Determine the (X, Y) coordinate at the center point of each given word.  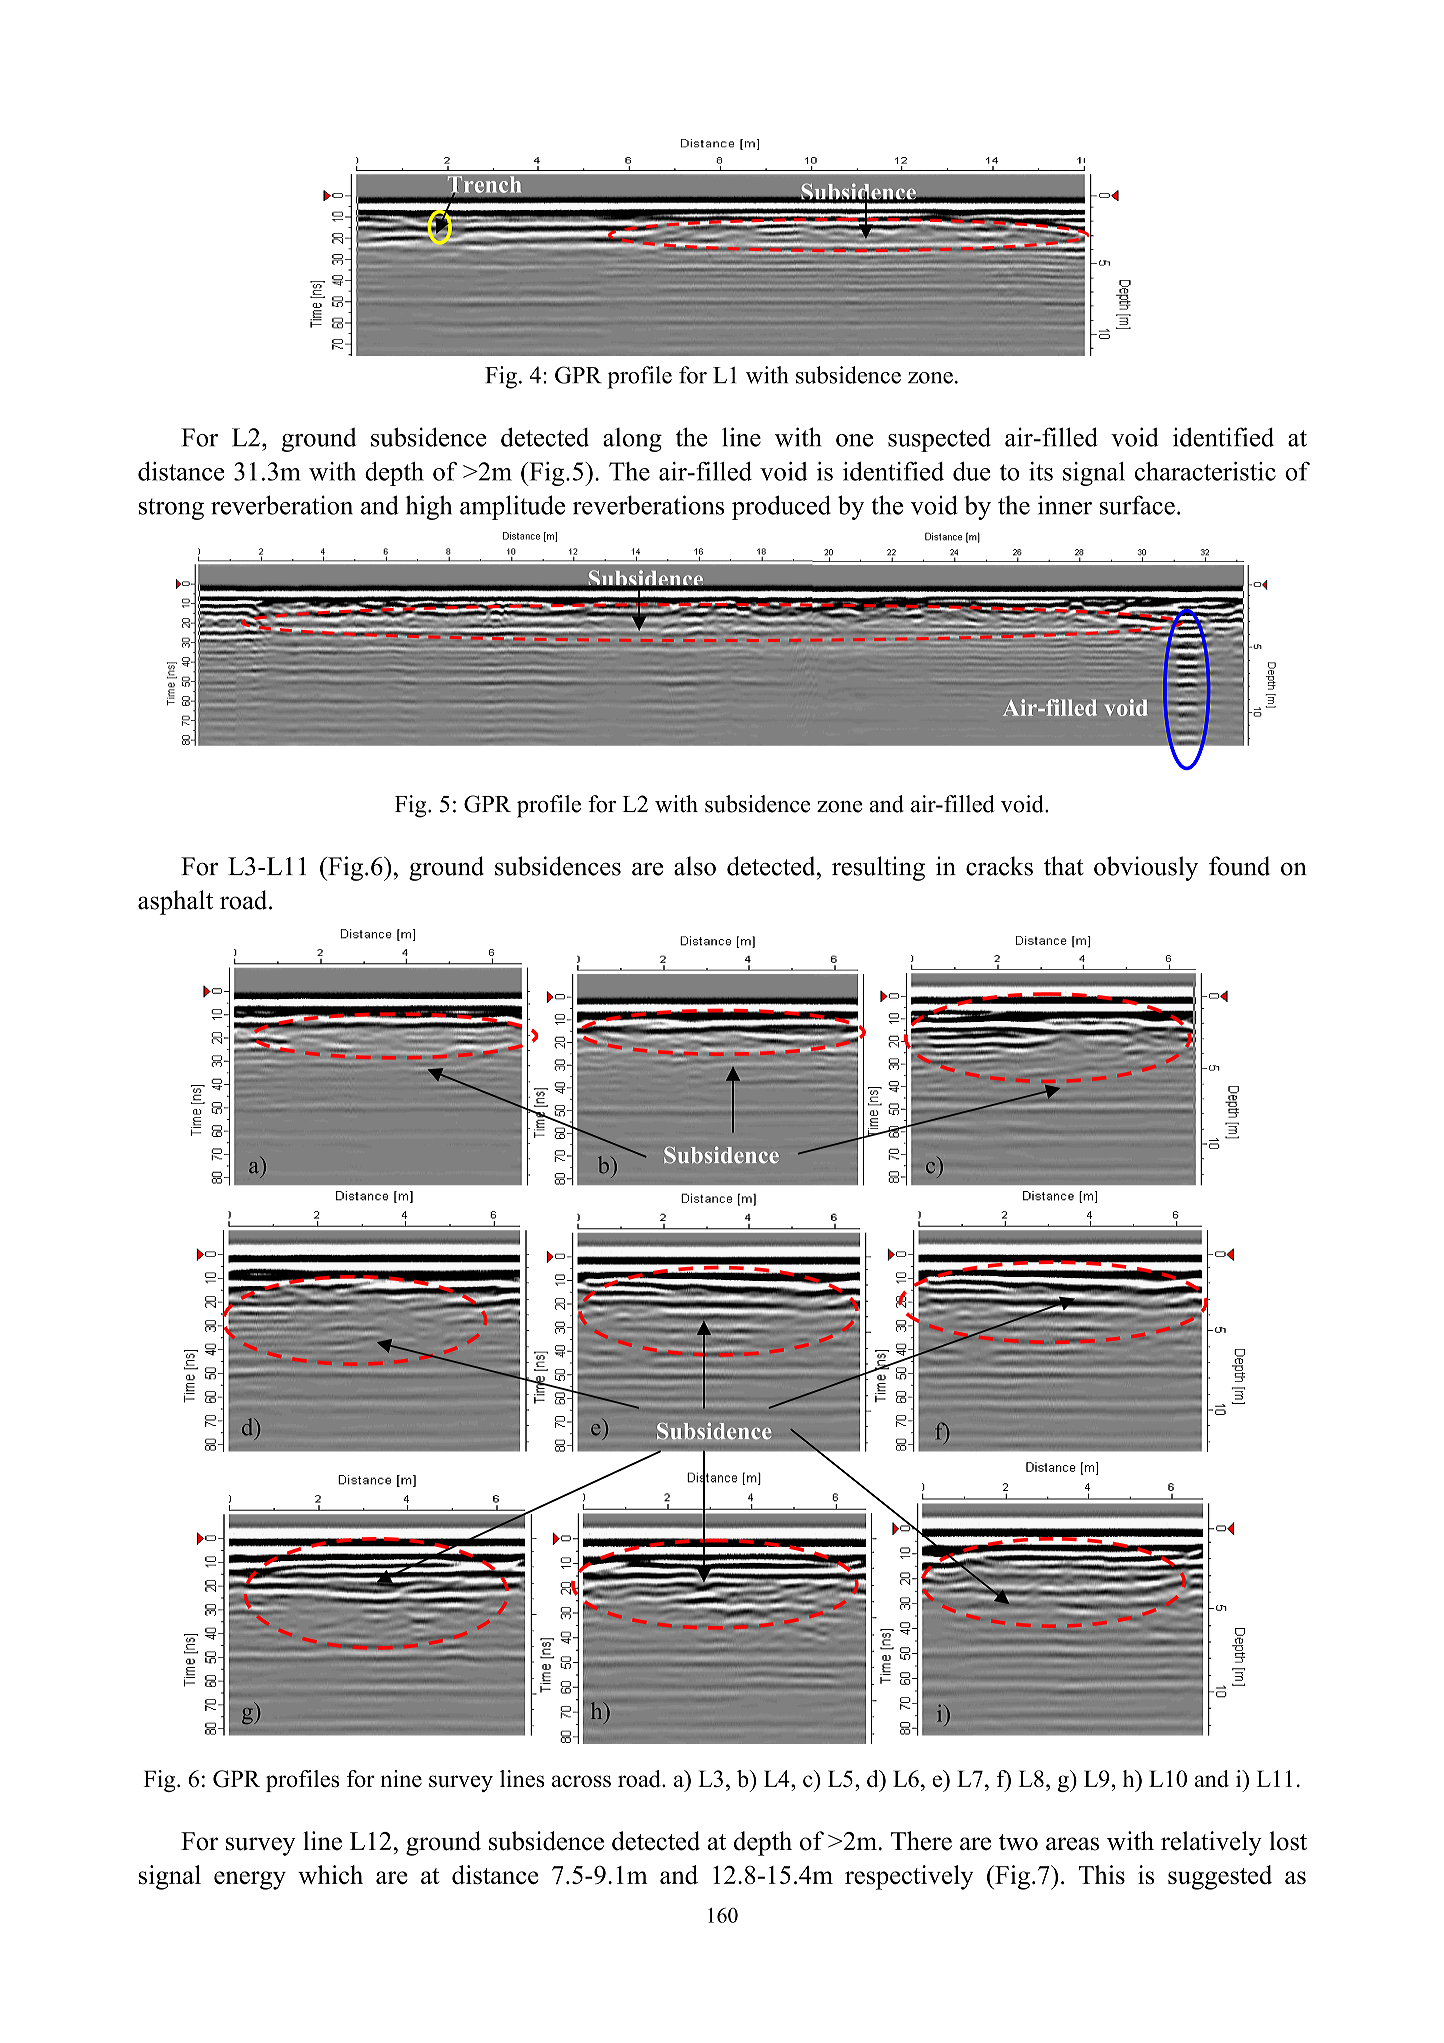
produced (781, 507)
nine (401, 1778)
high (428, 507)
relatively (1211, 1843)
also (695, 866)
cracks (999, 866)
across (581, 1781)
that (1064, 866)
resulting (878, 868)
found (1239, 866)
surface (1137, 505)
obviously (1146, 868)
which (330, 1874)
